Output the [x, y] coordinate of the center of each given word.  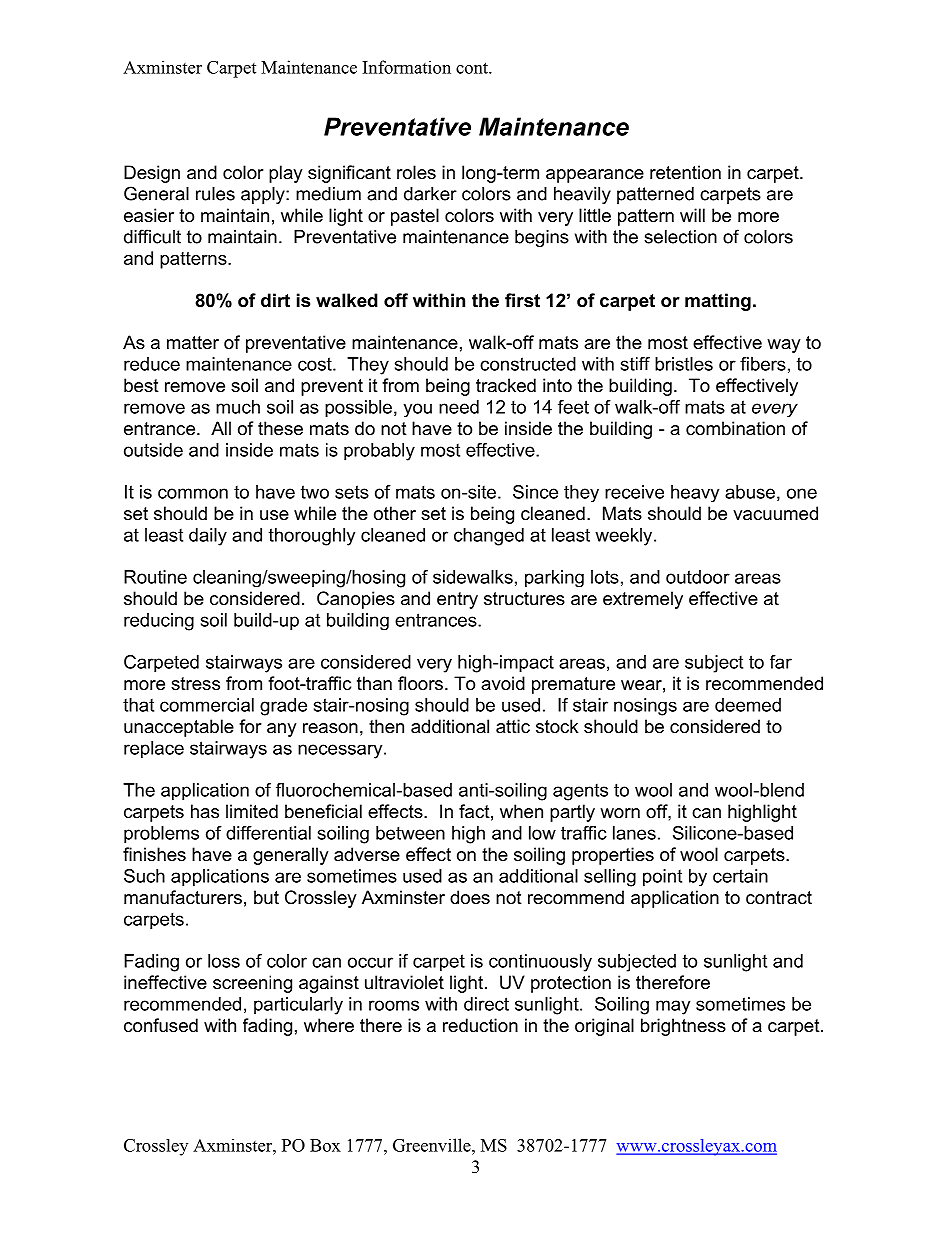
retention [685, 172]
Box [325, 1145]
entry [457, 600]
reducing [159, 622]
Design [152, 174]
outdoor [698, 577]
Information [407, 67]
